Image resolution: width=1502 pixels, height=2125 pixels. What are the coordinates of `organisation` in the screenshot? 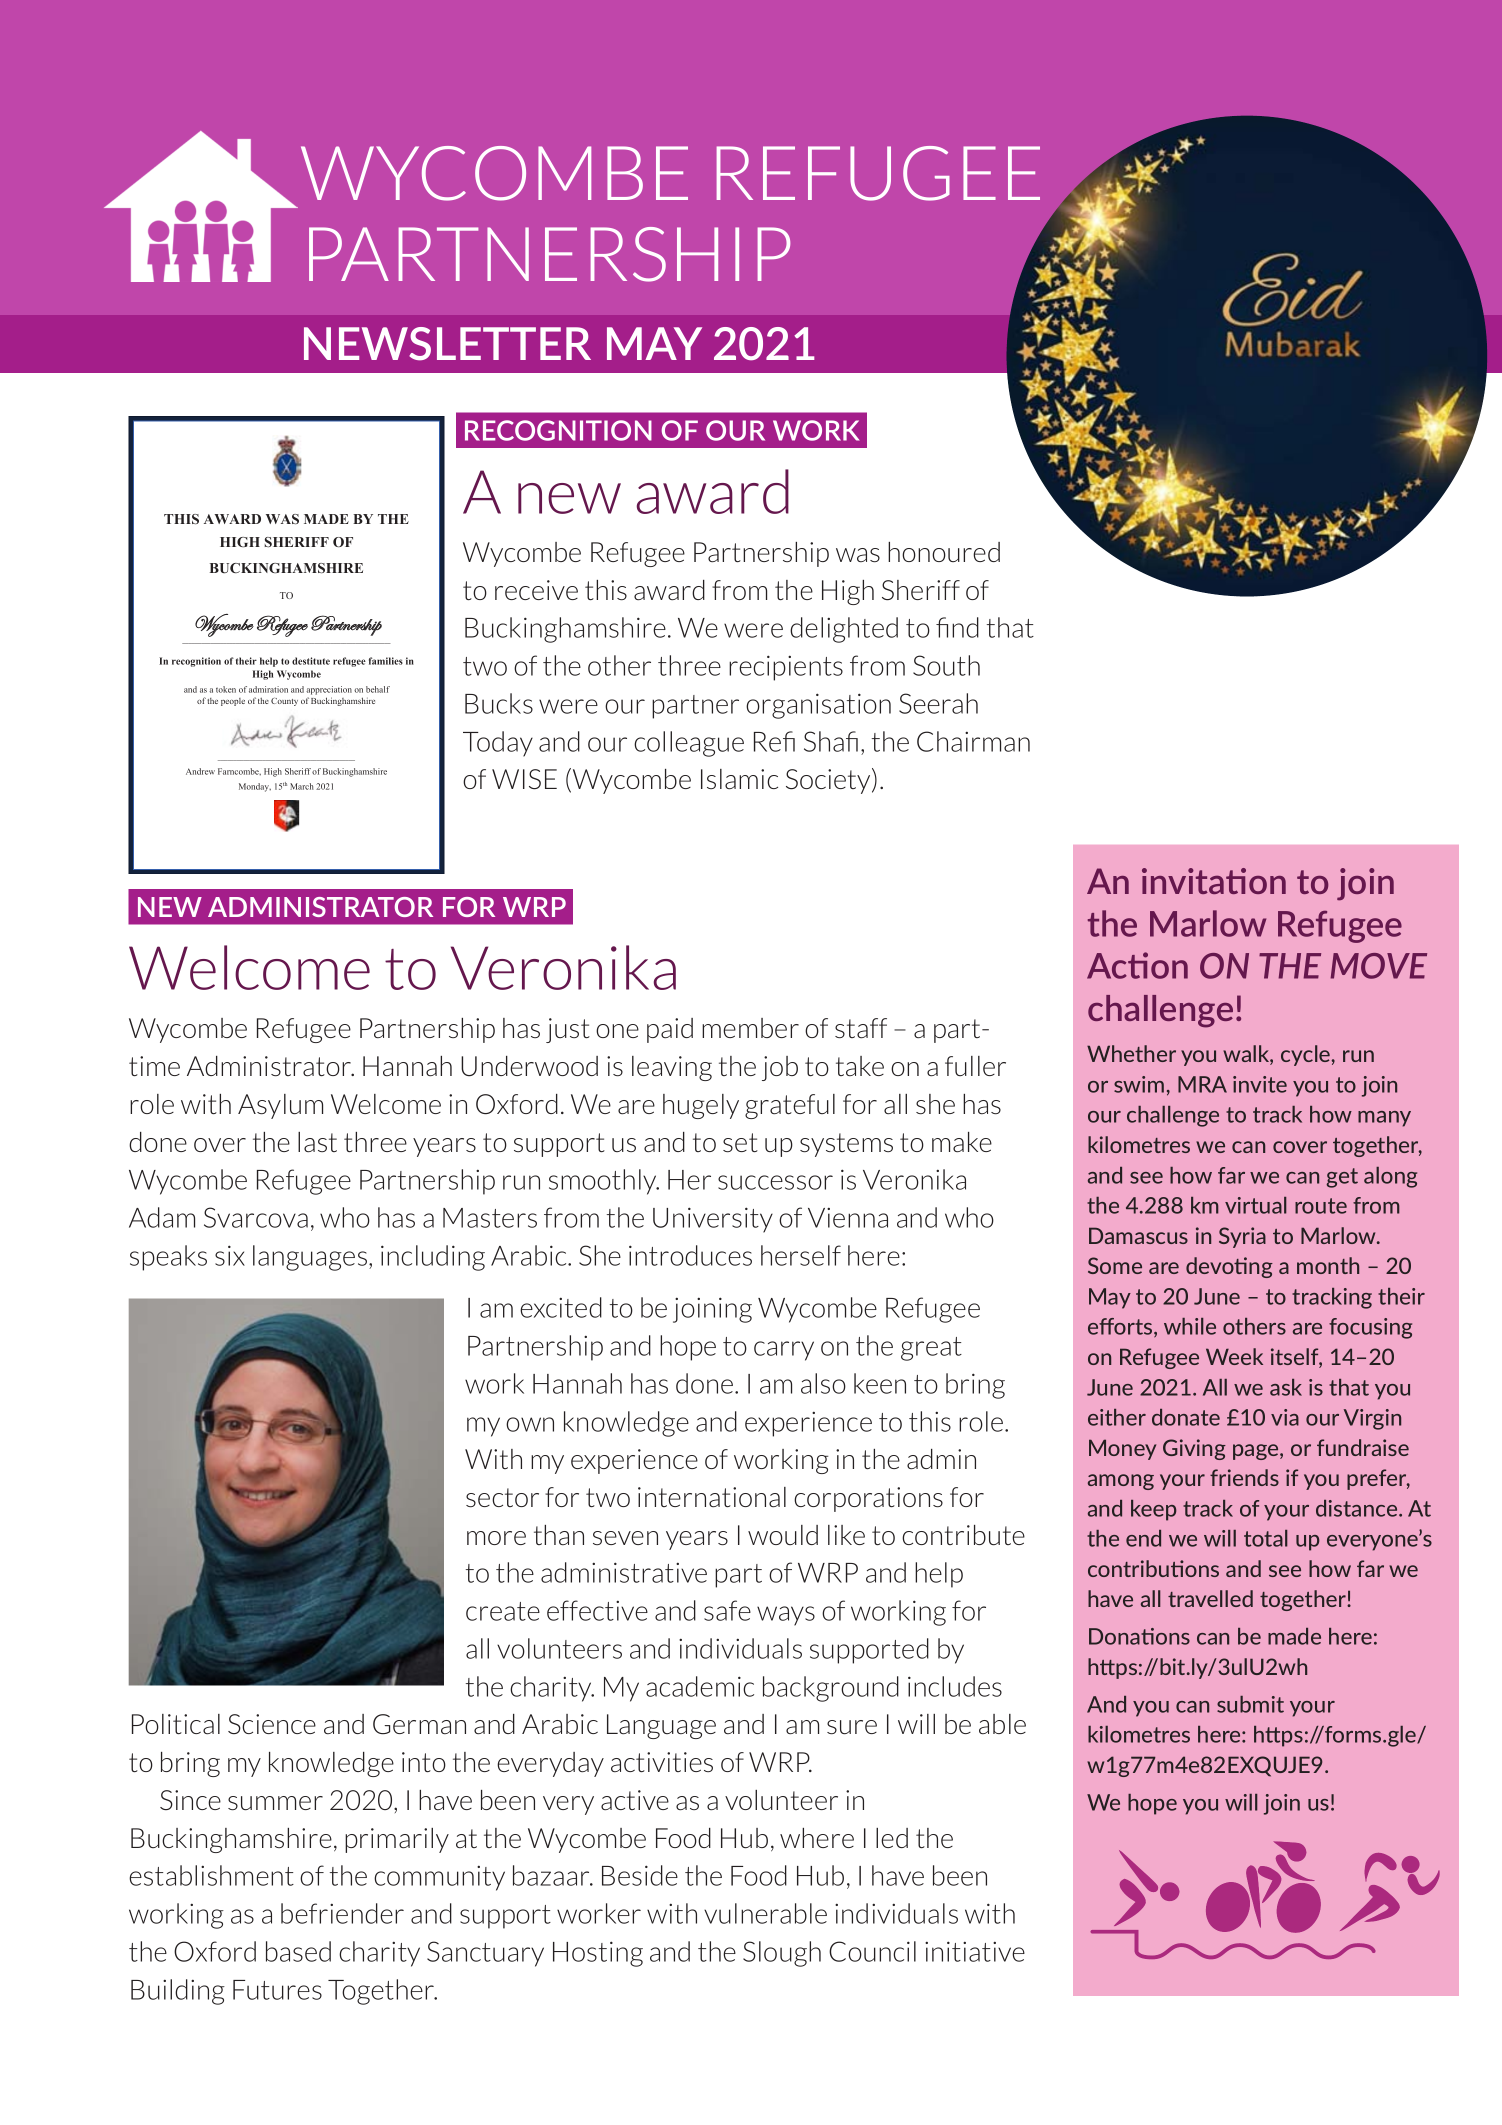 It's located at (818, 706).
